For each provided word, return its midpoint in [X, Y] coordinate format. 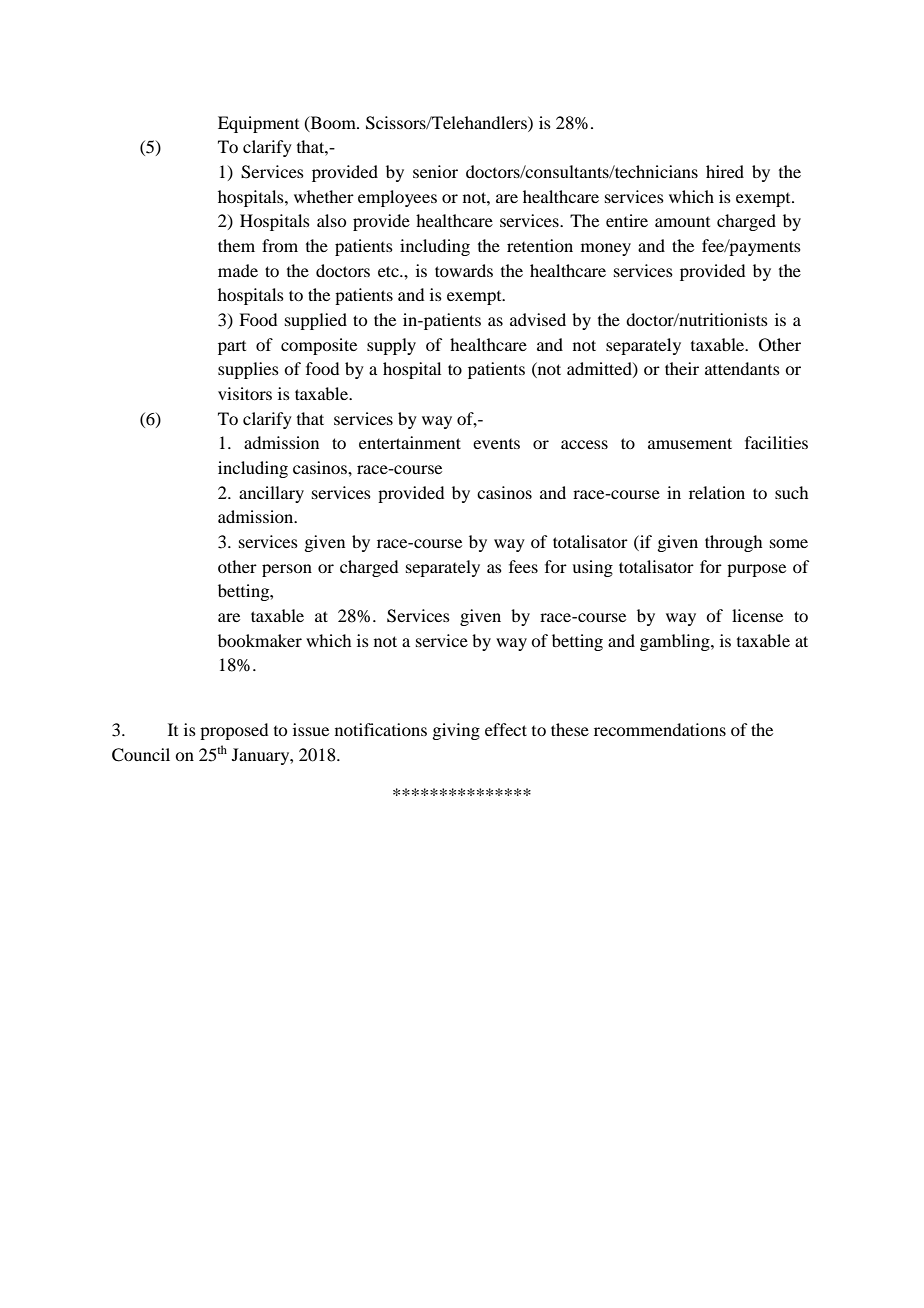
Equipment [258, 124]
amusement [690, 443]
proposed [234, 731]
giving [456, 731]
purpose [756, 570]
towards [464, 270]
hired [725, 171]
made [238, 270]
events [496, 444]
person [287, 570]
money [606, 249]
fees [523, 566]
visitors [245, 393]
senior [435, 171]
